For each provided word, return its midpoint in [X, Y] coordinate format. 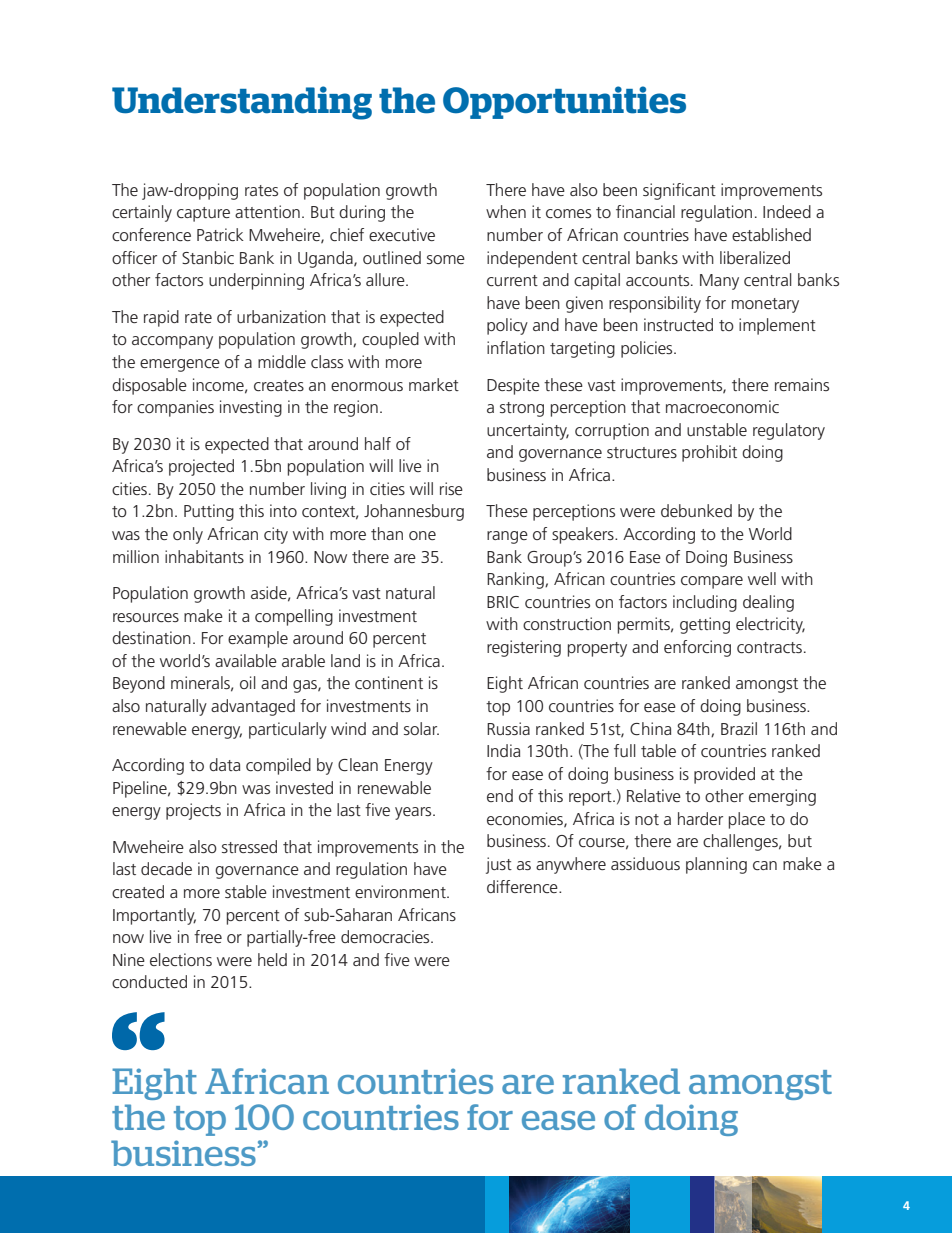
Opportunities [564, 102]
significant [679, 191]
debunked [696, 510]
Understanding [242, 103]
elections [181, 959]
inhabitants [204, 556]
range [507, 537]
